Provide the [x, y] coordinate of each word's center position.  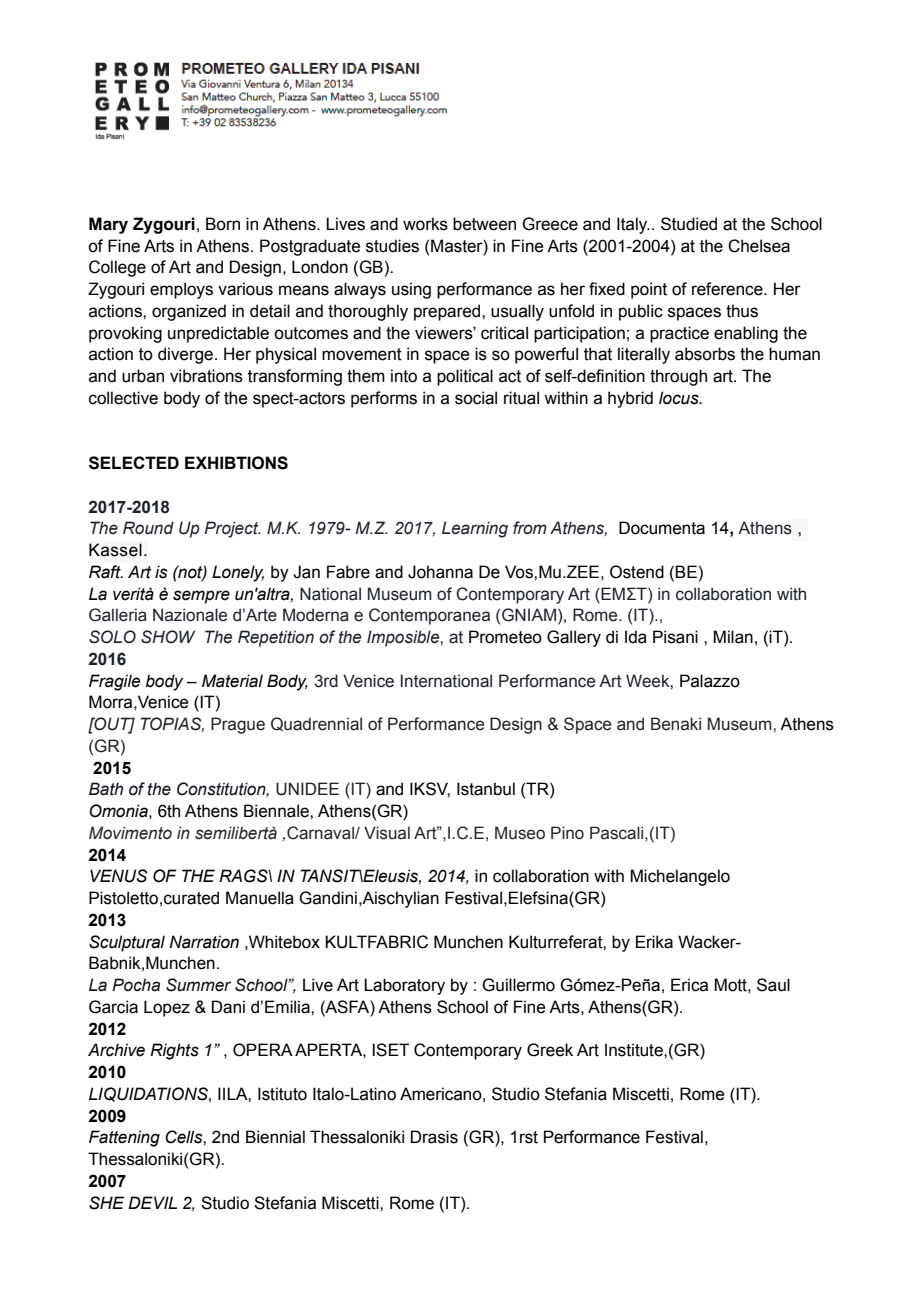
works [425, 224]
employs [181, 290]
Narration [204, 942]
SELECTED [134, 463]
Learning [475, 529]
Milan [733, 637]
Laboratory [404, 986]
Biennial [275, 1137]
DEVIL [152, 1202]
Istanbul [486, 789]
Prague [238, 725]
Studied [689, 224]
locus [680, 398]
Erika [654, 942]
